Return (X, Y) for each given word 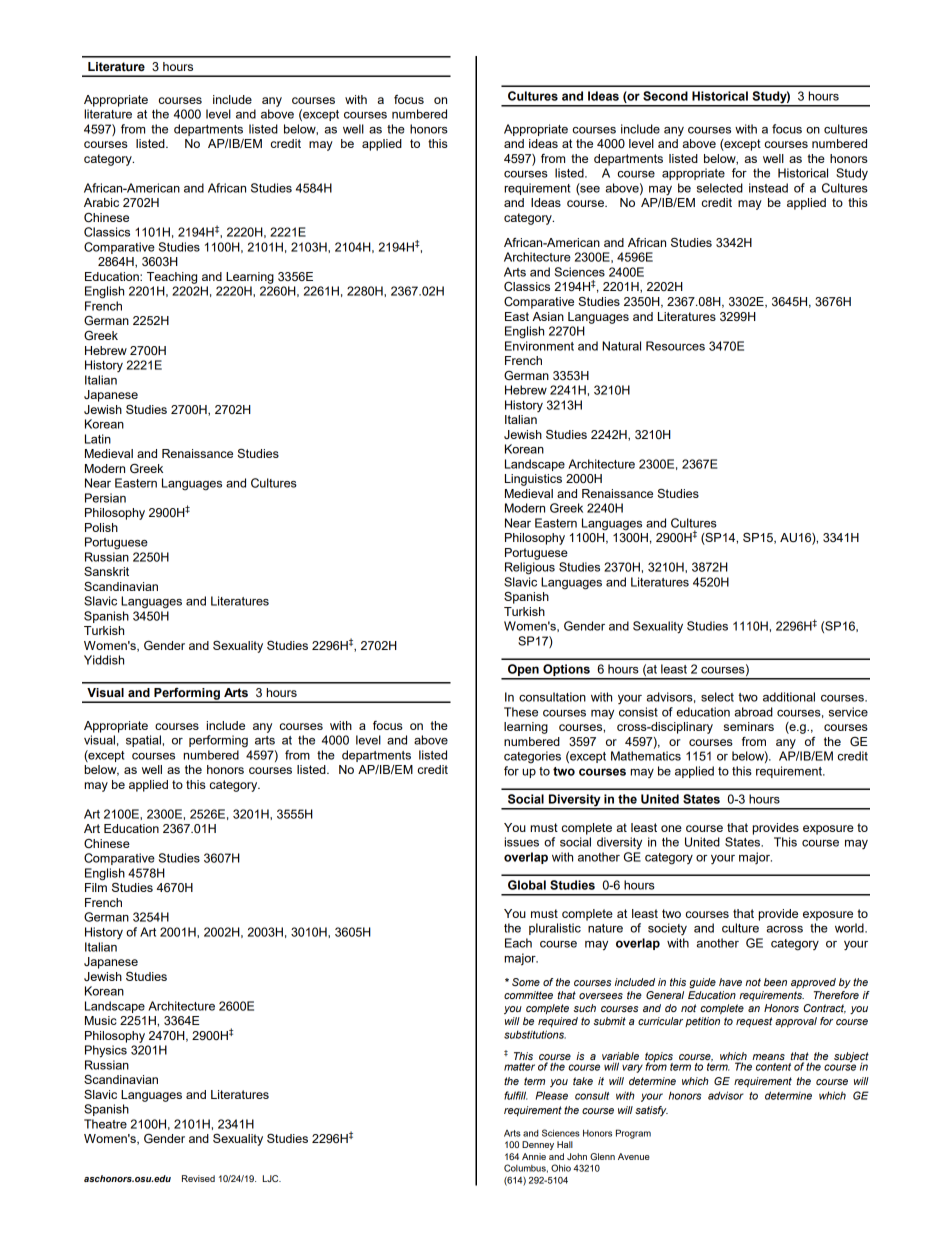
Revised (198, 1178)
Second (665, 96)
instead (768, 188)
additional (789, 697)
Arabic (101, 202)
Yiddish (104, 660)
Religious (530, 568)
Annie (534, 1156)
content (773, 1067)
